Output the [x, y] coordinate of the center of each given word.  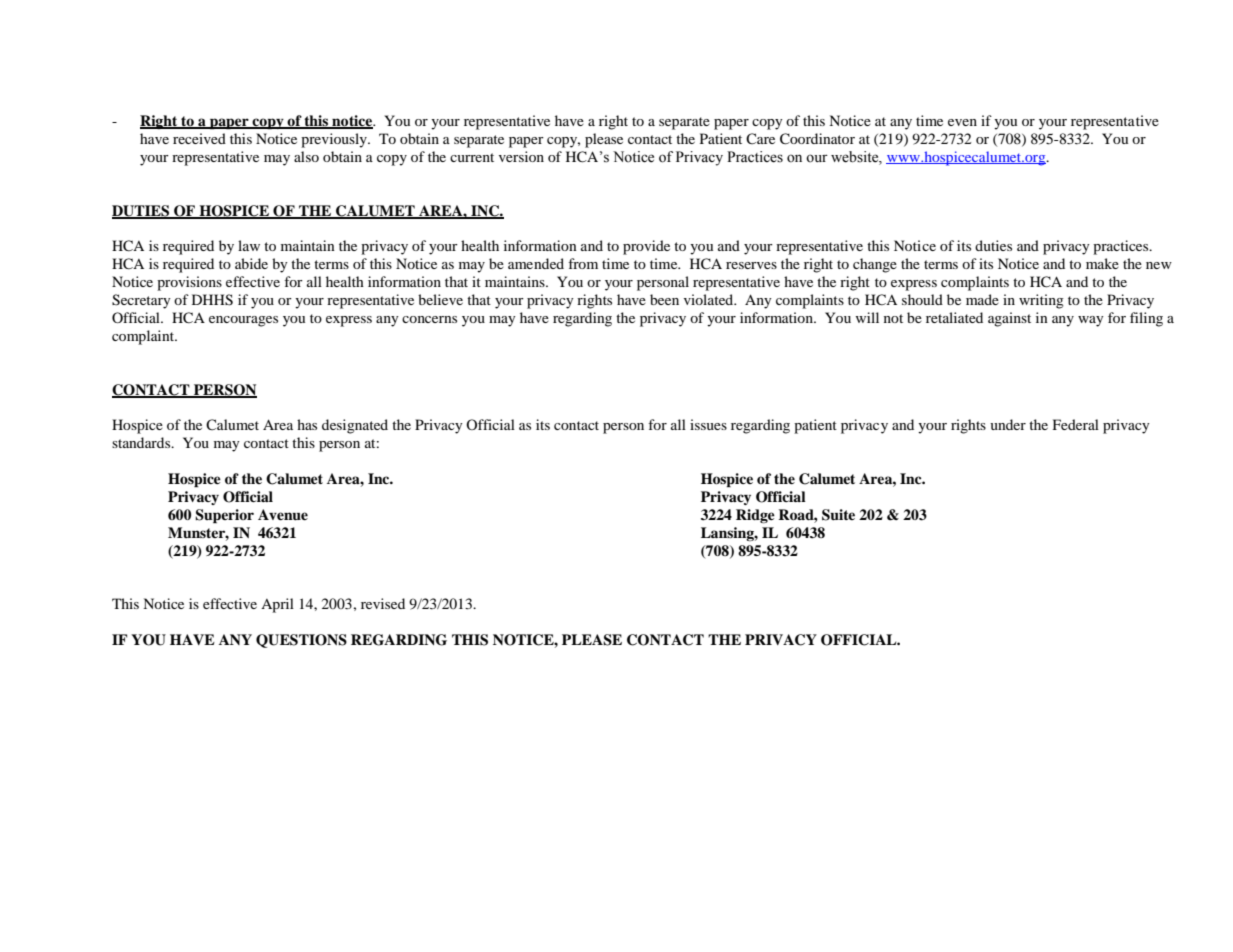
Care [760, 138]
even [962, 122]
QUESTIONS [301, 641]
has [307, 424]
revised [383, 603]
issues [708, 424]
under [1008, 424]
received [199, 138]
